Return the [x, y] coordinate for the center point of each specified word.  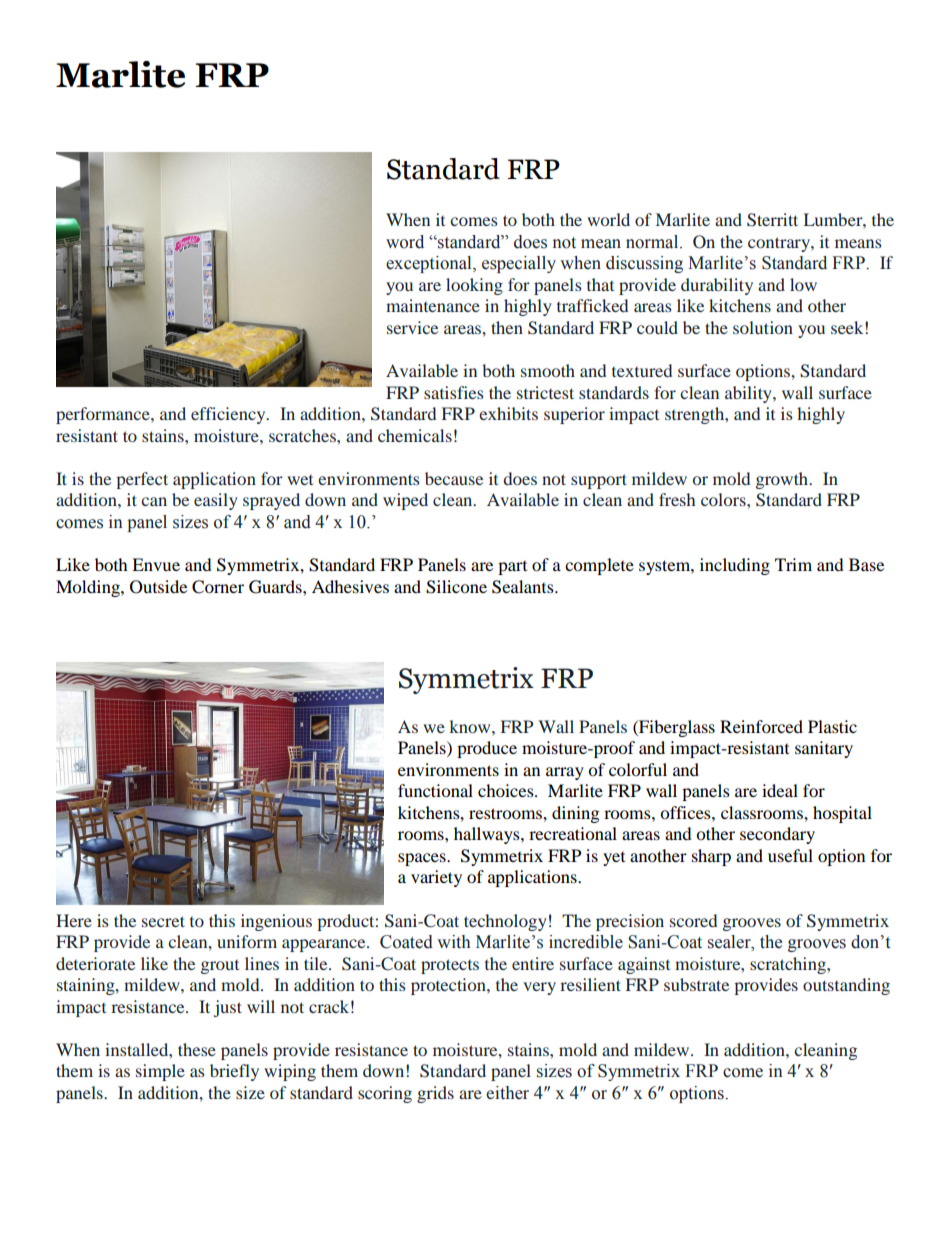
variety [436, 878]
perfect [142, 480]
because [454, 478]
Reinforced [761, 726]
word [405, 242]
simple [160, 1072]
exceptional [430, 264]
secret [163, 921]
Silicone [456, 587]
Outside [158, 587]
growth [783, 480]
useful [790, 855]
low [803, 284]
